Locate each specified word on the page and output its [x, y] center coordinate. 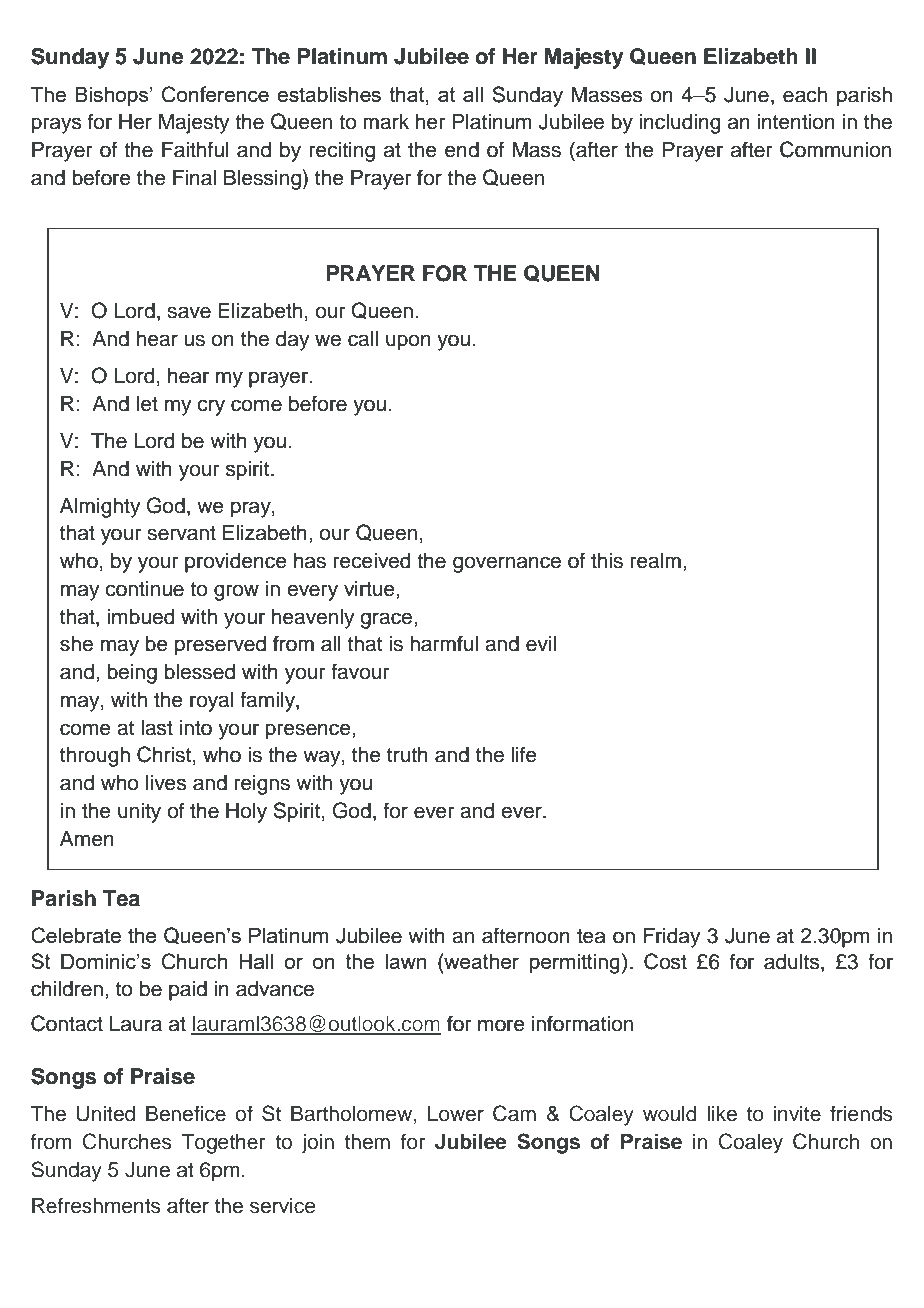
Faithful [195, 149]
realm [656, 561]
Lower [456, 1114]
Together [223, 1144]
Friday [672, 938]
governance [507, 564]
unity [139, 813]
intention [796, 122]
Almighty [100, 508]
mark [386, 122]
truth [407, 755]
